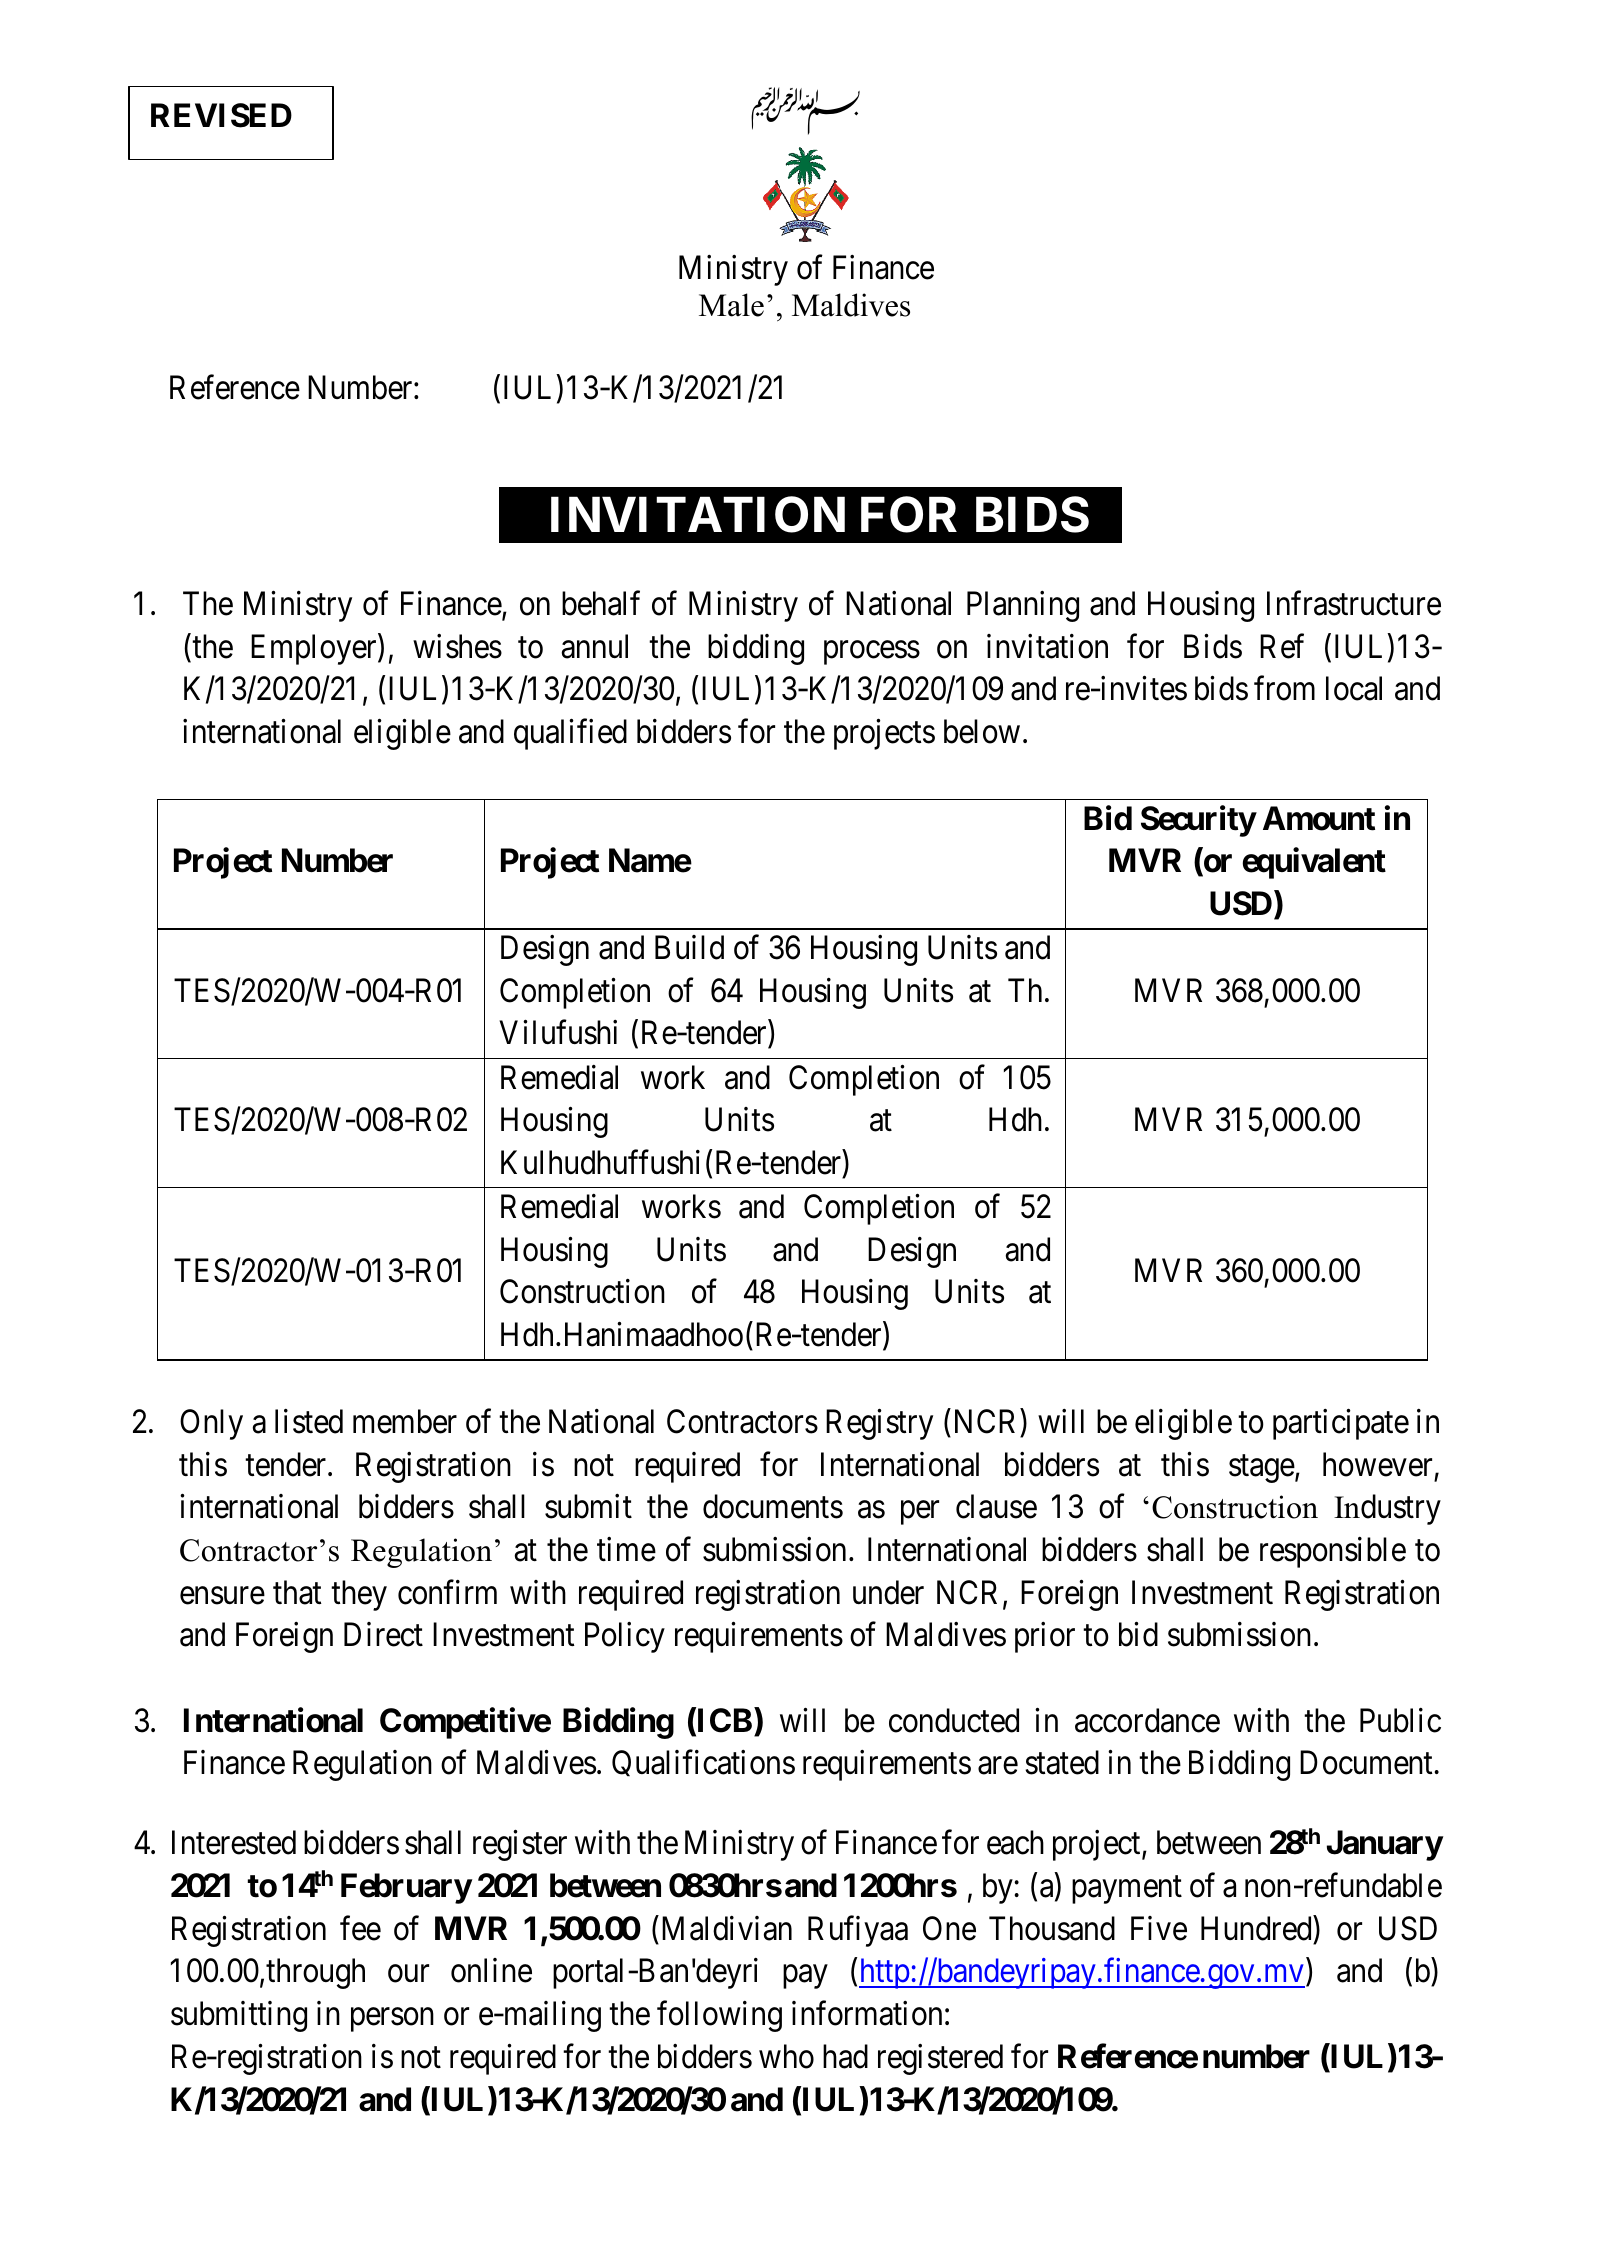 This screenshot has height=2264, width=1602. What do you see at coordinates (1256, 1928) in the screenshot?
I see `Hundred` at bounding box center [1256, 1928].
